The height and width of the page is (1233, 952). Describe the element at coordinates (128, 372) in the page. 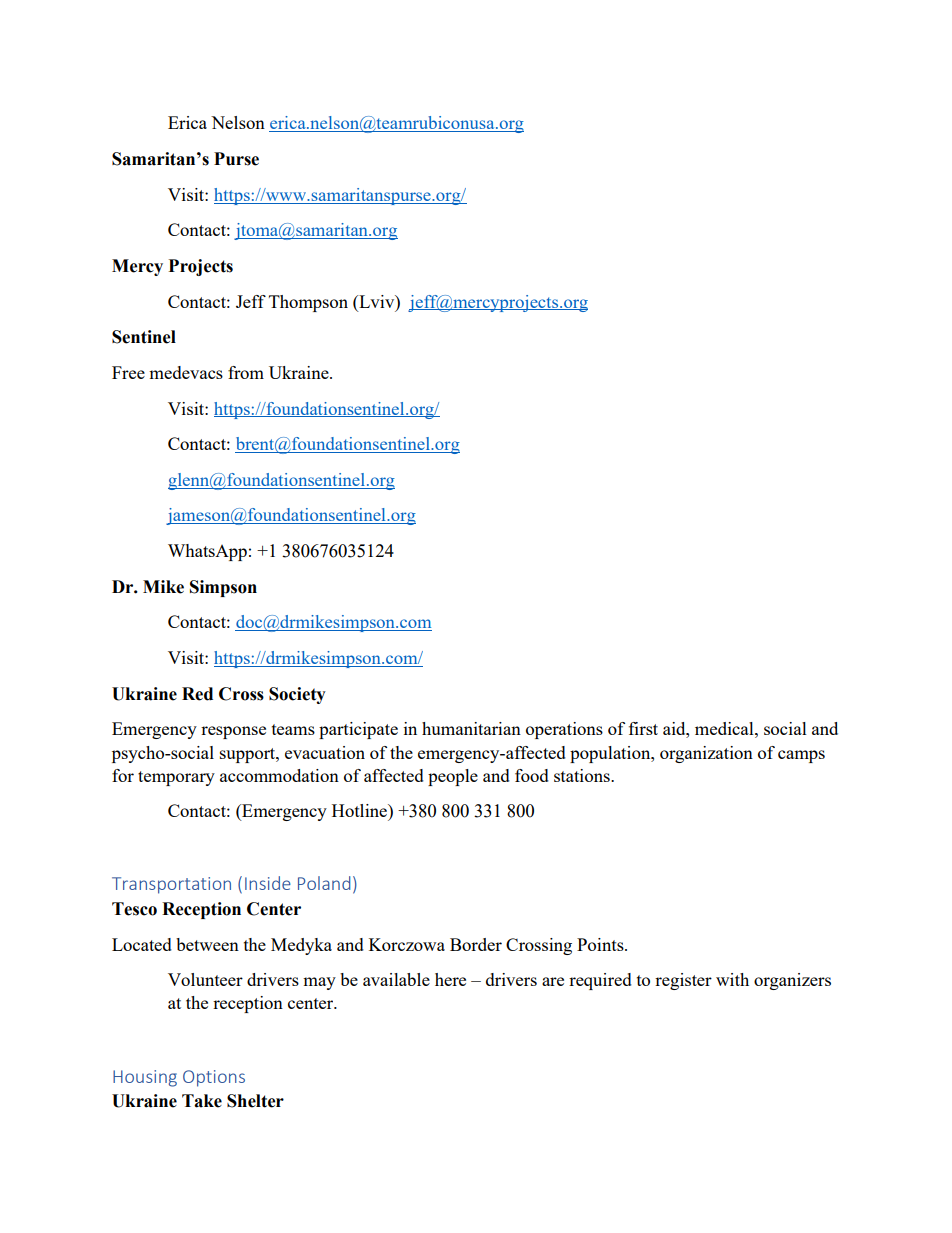

I see `Free` at that location.
